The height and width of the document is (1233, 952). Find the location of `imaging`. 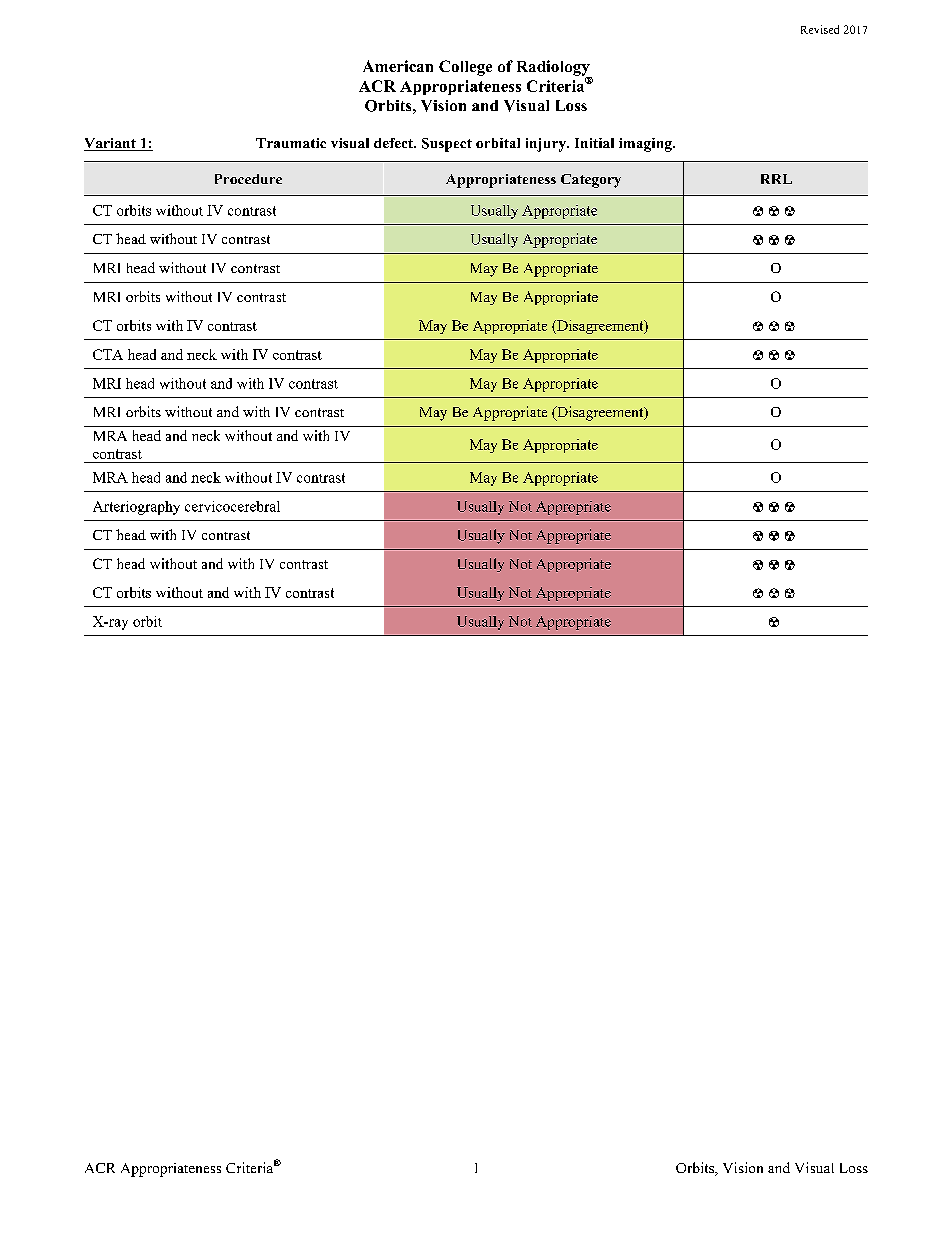

imaging is located at coordinates (646, 145).
